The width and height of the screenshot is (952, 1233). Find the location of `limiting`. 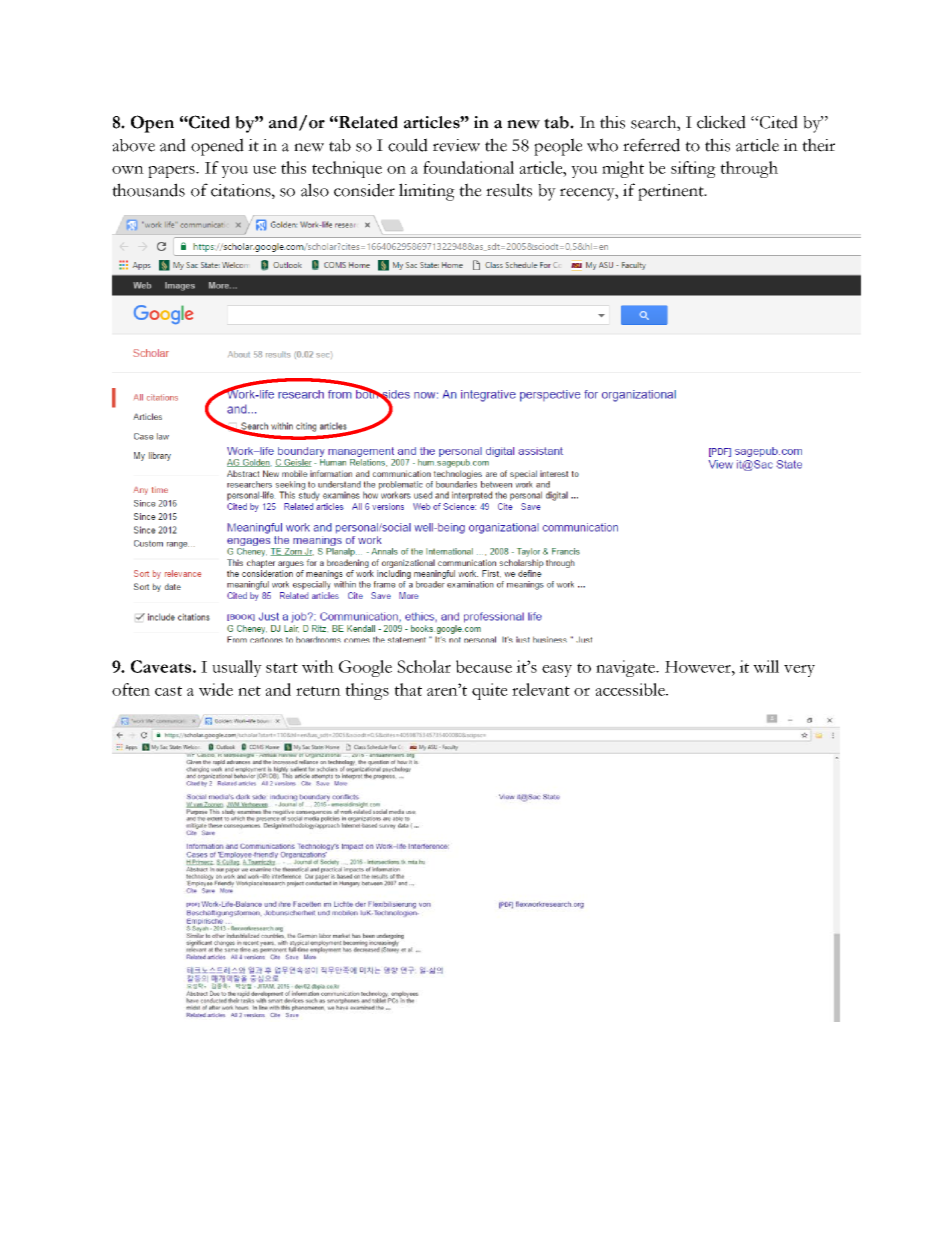

limiting is located at coordinates (427, 192).
